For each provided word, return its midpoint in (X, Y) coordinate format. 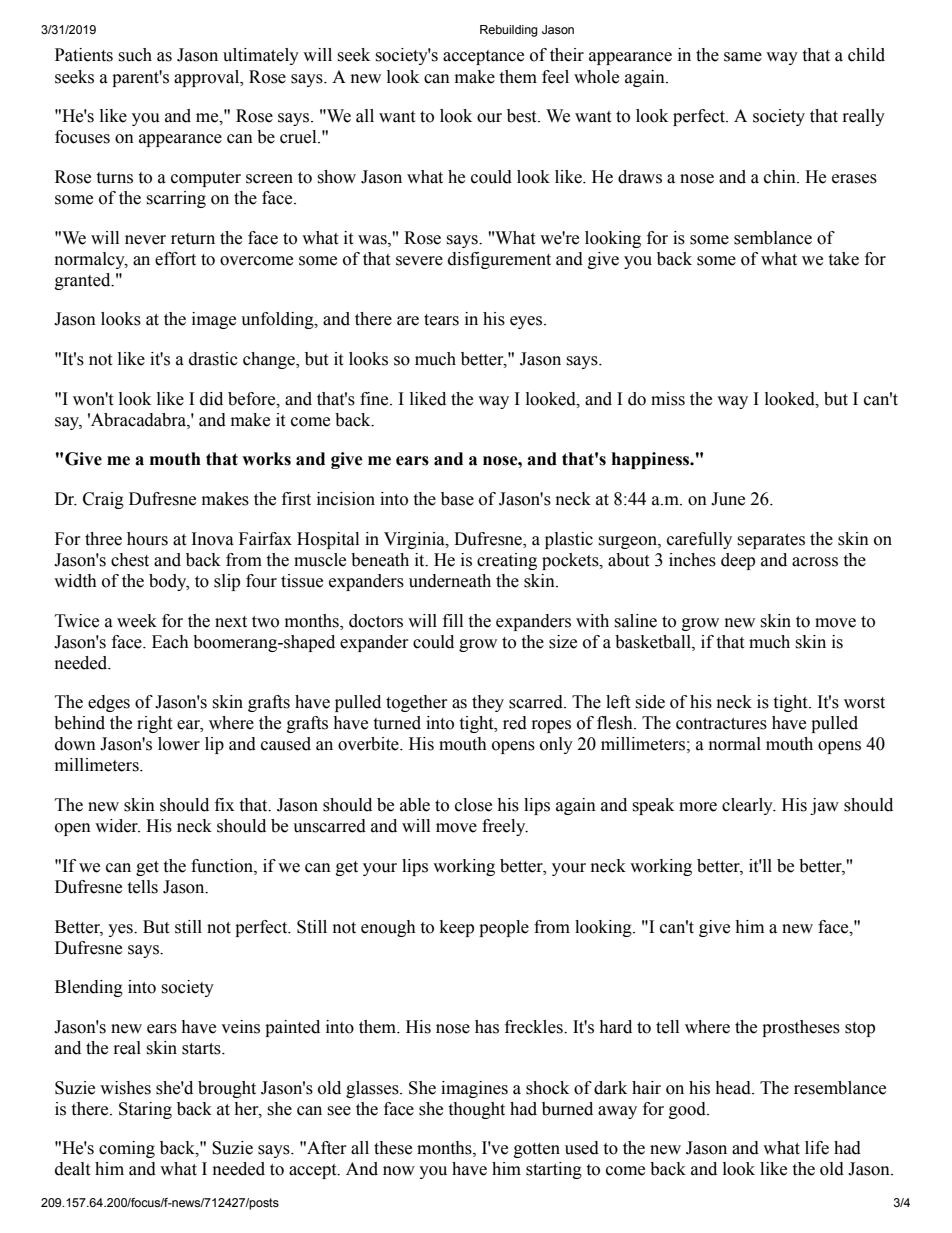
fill (453, 620)
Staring (145, 1110)
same (743, 57)
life (817, 1148)
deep (738, 561)
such (135, 55)
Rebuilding (509, 31)
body (169, 582)
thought (476, 1110)
